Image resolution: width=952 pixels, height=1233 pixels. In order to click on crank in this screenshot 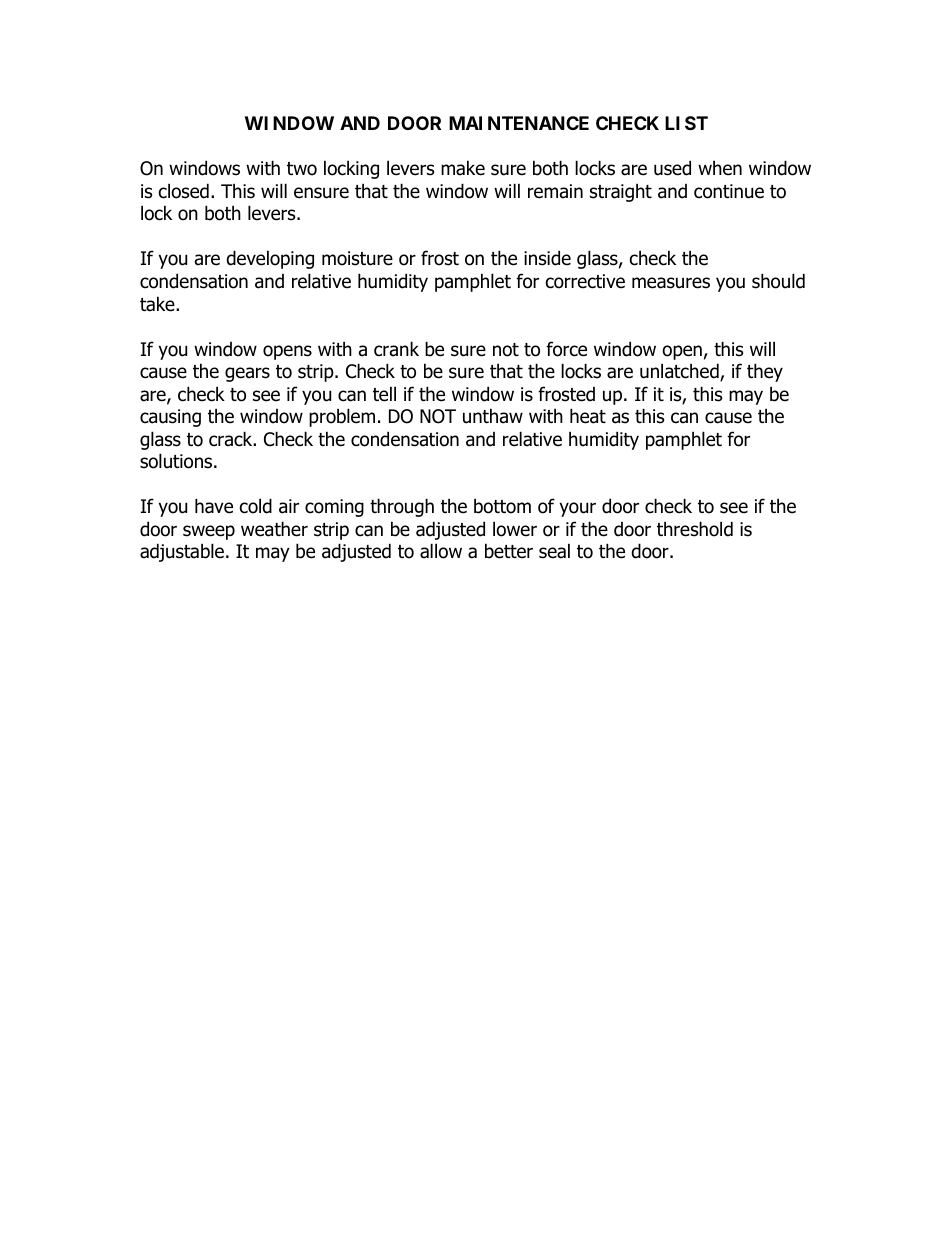, I will do `click(396, 349)`.
